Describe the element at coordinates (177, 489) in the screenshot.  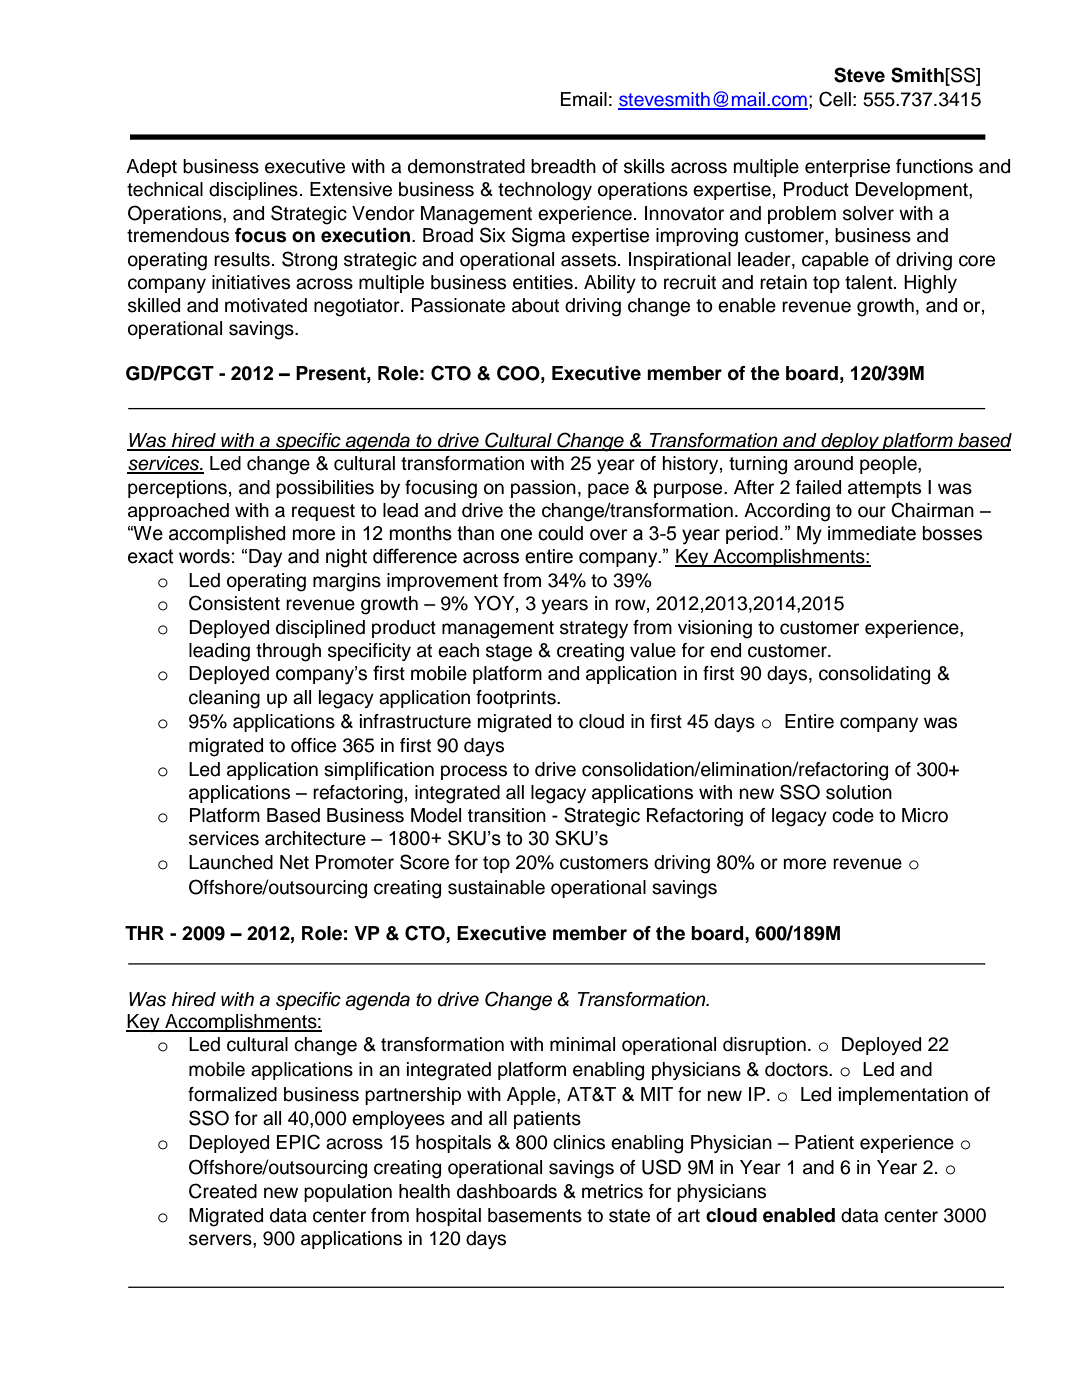
I see `perceptions` at that location.
